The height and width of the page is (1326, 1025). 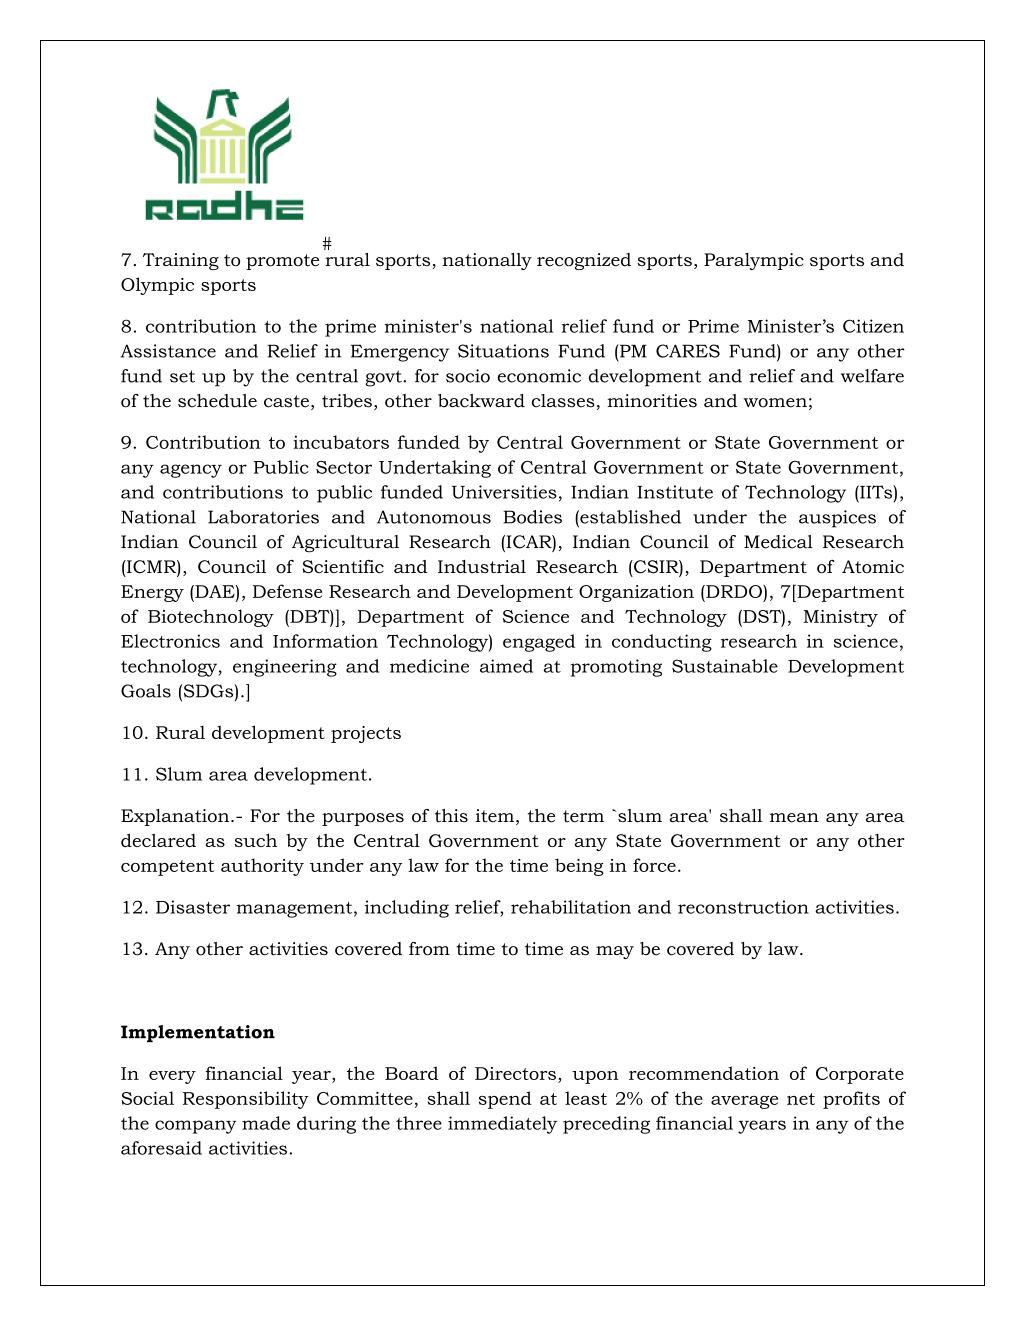 What do you see at coordinates (429, 949) in the page?
I see `from` at bounding box center [429, 949].
